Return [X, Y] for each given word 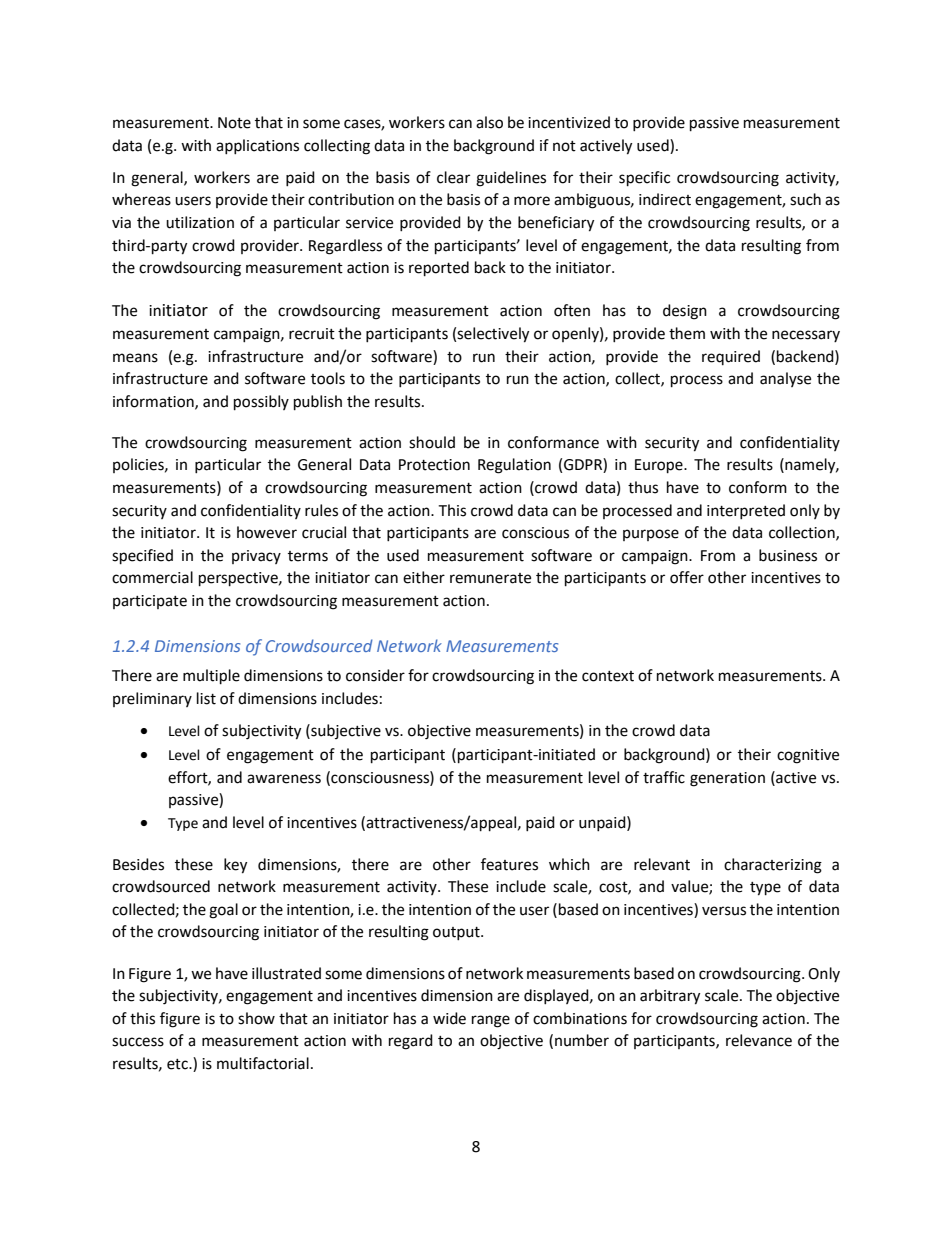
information [154, 402]
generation [727, 779]
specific [644, 179]
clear [453, 177]
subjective [345, 731]
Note [234, 123]
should [432, 442]
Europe [660, 466]
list [206, 698]
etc [178, 1064]
